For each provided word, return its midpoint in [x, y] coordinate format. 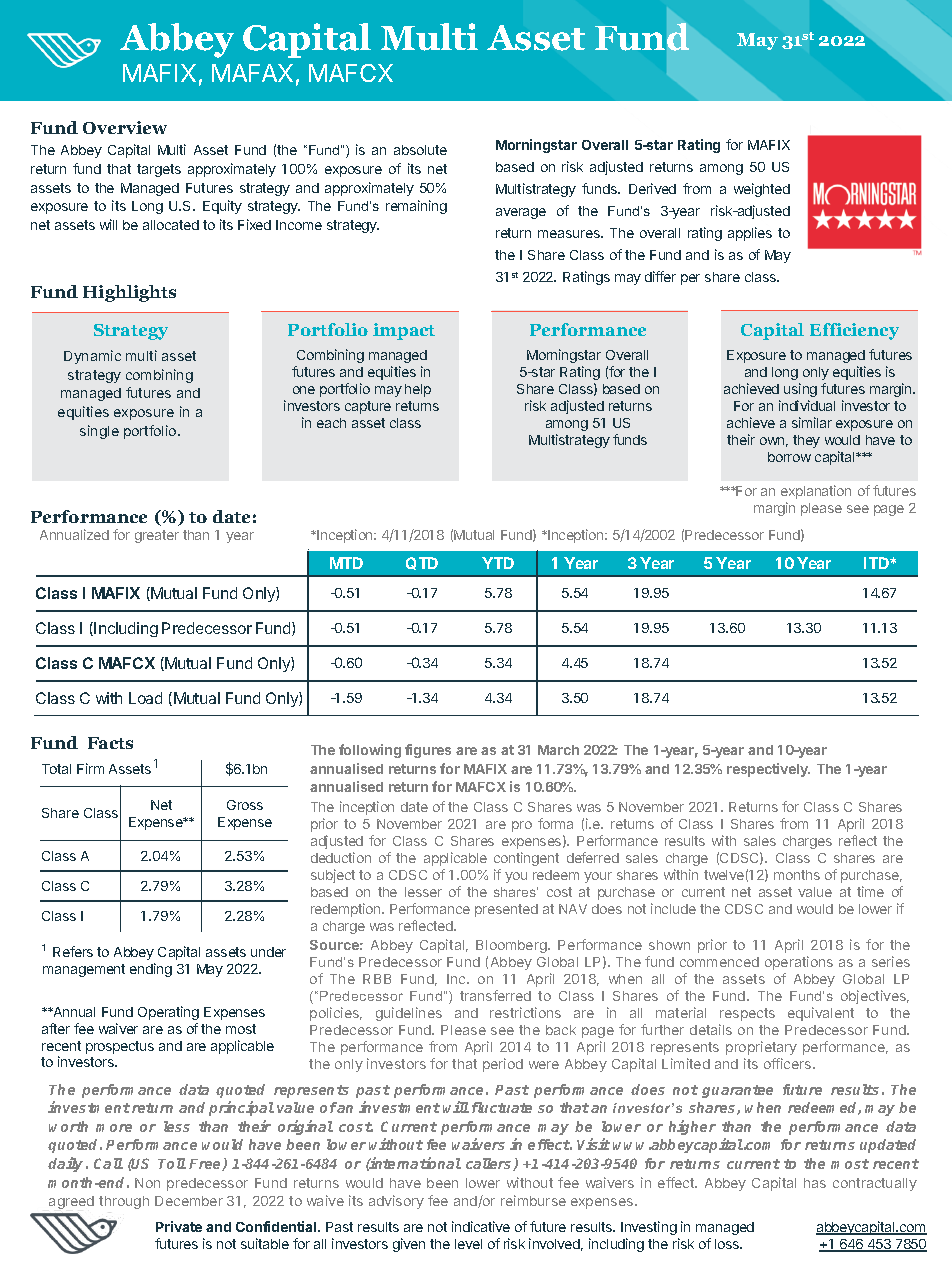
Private [179, 1226]
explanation [816, 492]
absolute [420, 150]
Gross [245, 805]
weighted [762, 190]
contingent [526, 859]
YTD [498, 563]
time [870, 891]
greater [157, 536]
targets [159, 170]
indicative [481, 1226]
